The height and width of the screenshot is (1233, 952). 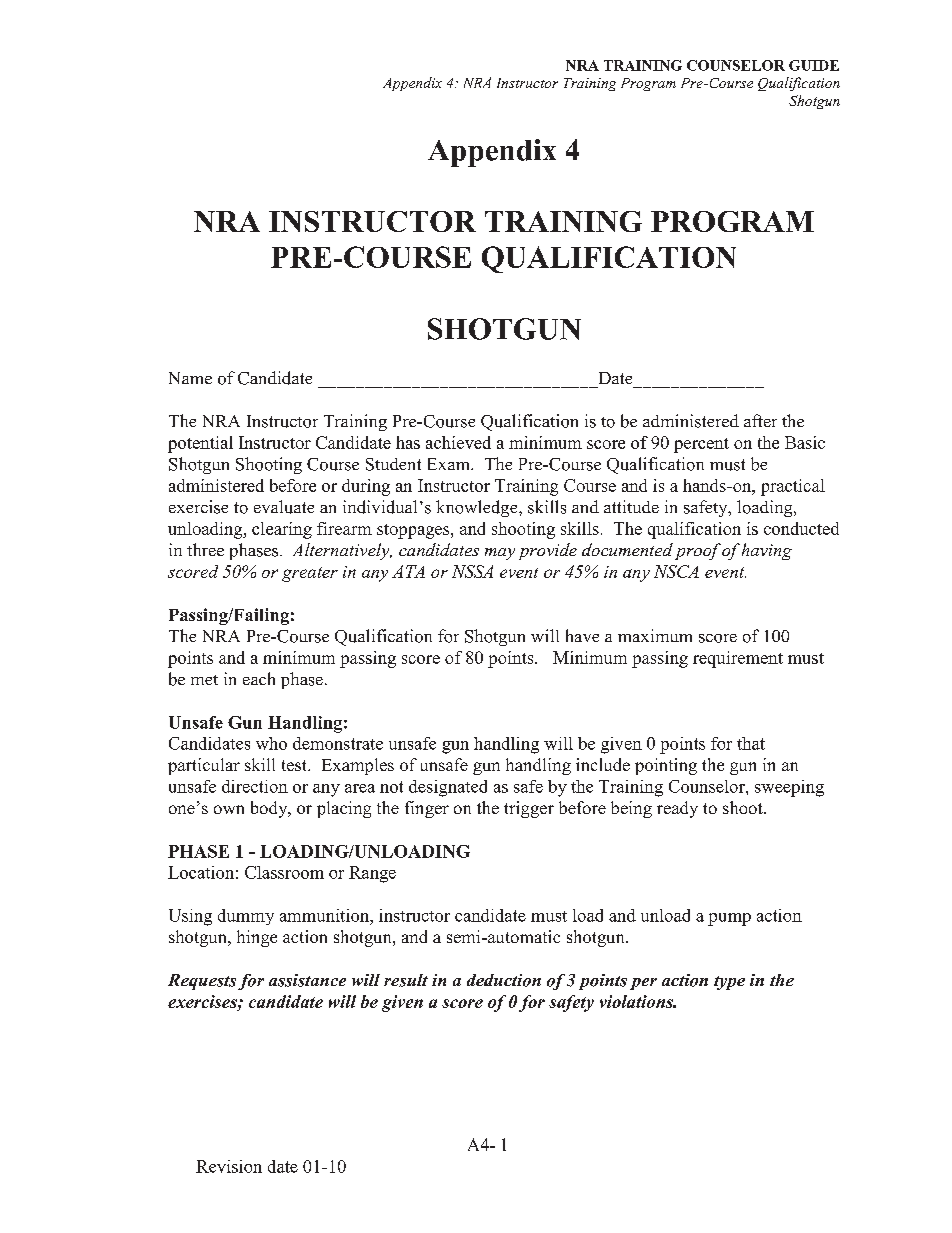 What do you see at coordinates (282, 530) in the screenshot?
I see `clearing` at bounding box center [282, 530].
